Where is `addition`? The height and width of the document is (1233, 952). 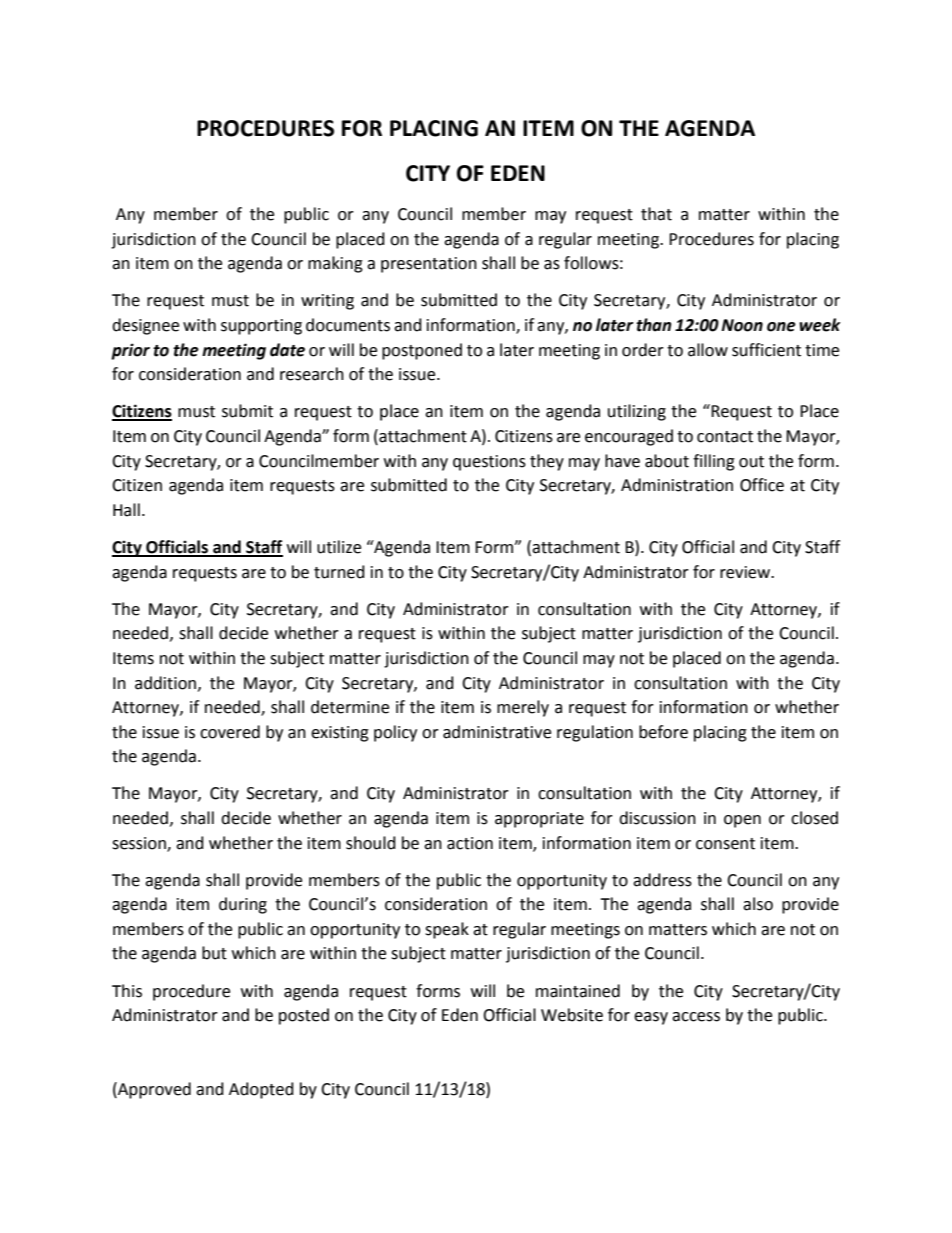 addition is located at coordinates (165, 683).
